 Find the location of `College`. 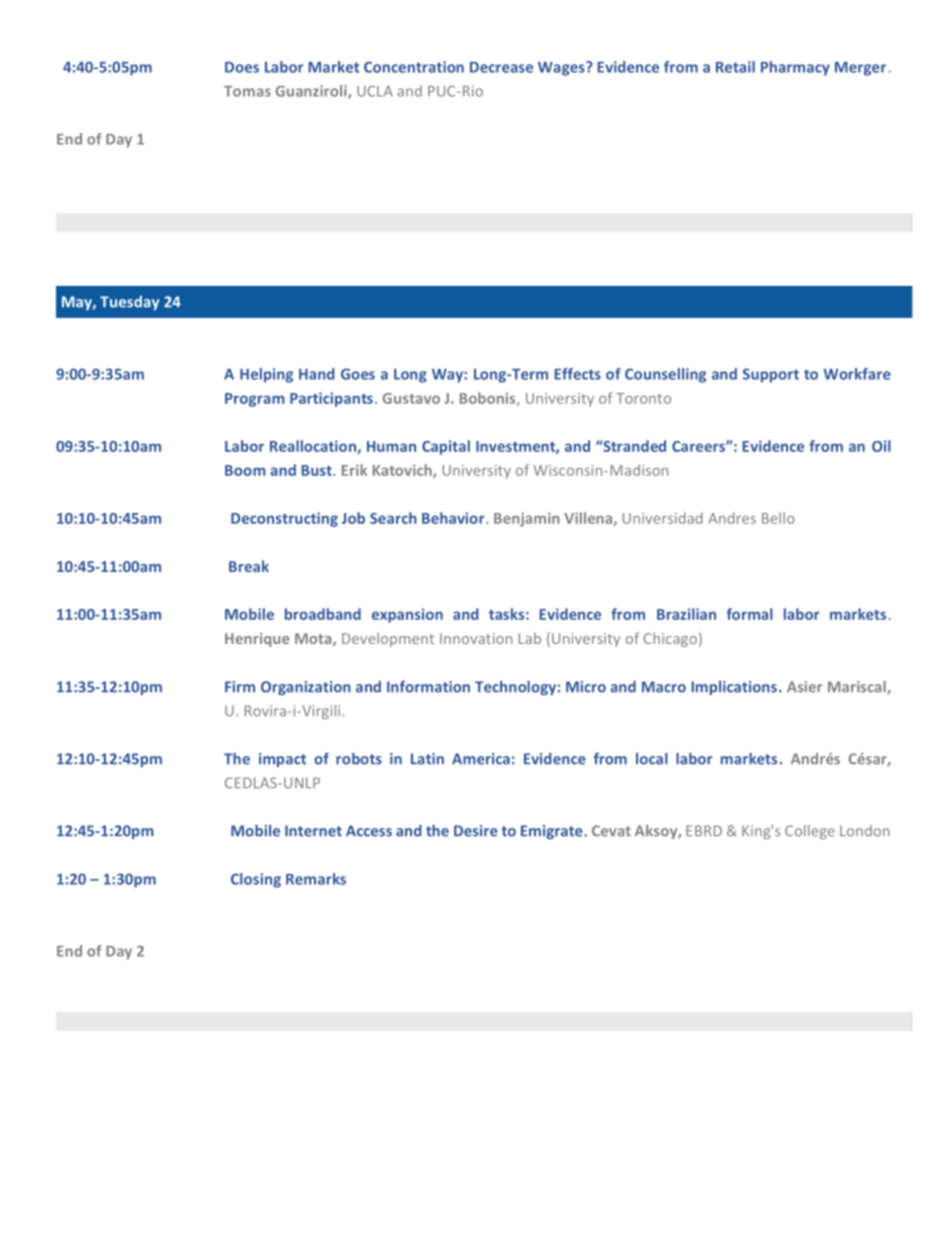

College is located at coordinates (810, 832).
